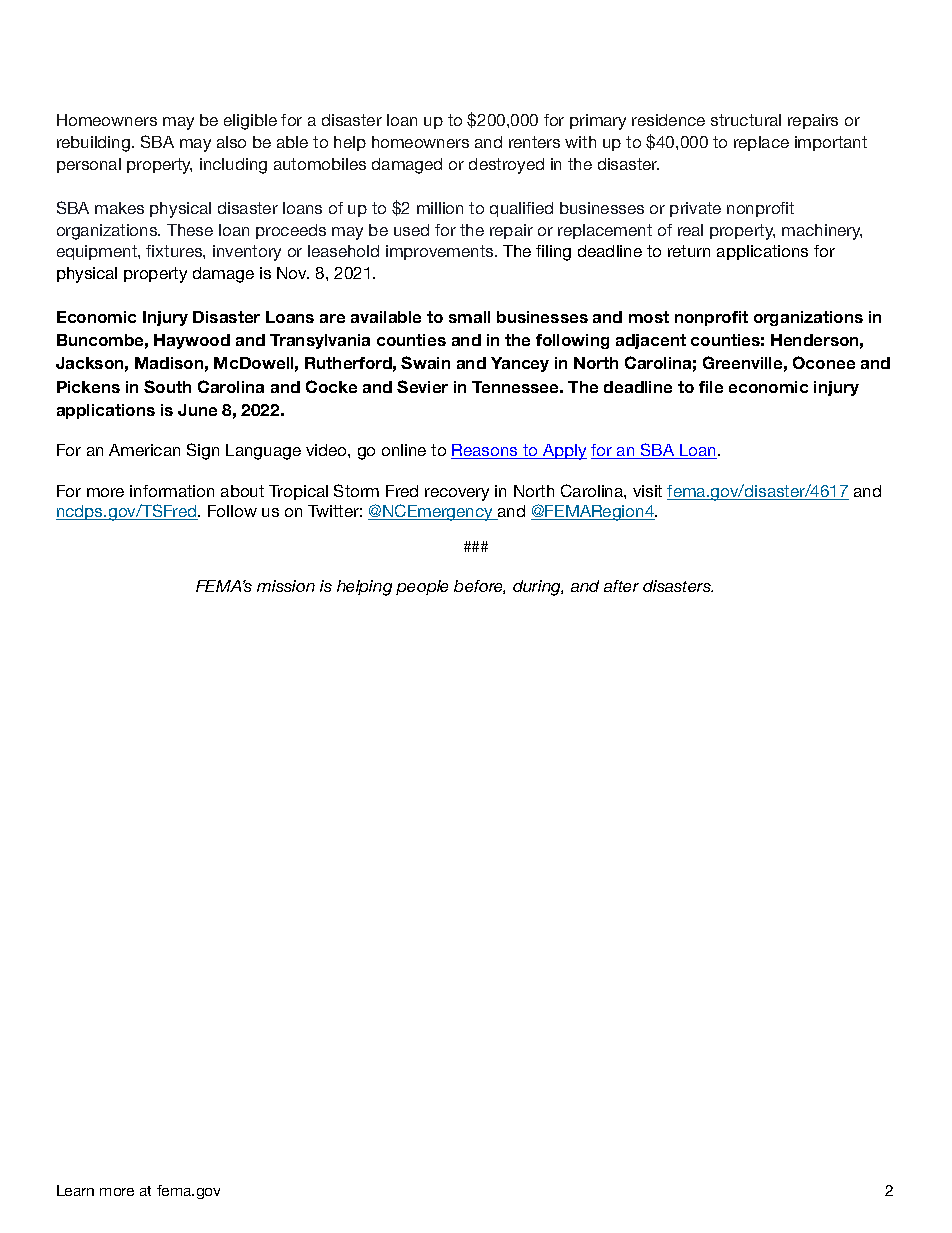  I want to click on Learn, so click(75, 1190).
